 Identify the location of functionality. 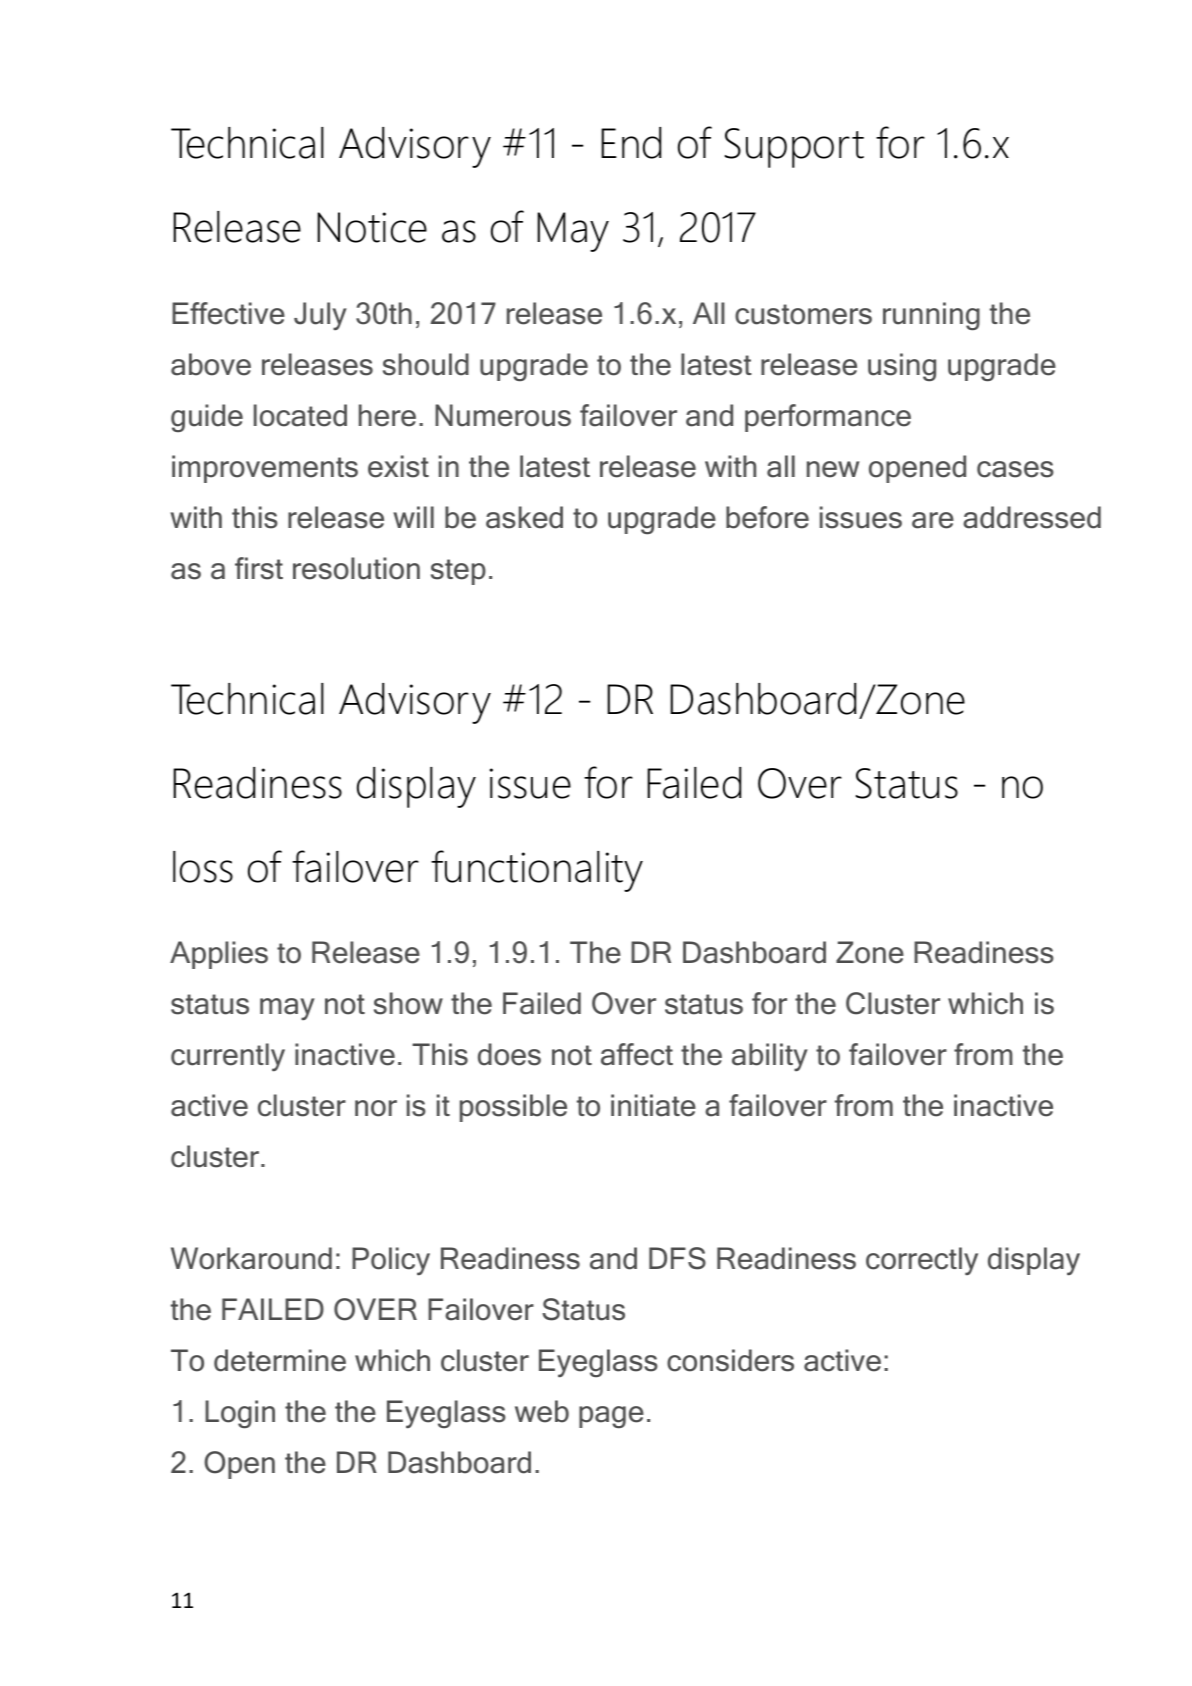
(537, 871).
